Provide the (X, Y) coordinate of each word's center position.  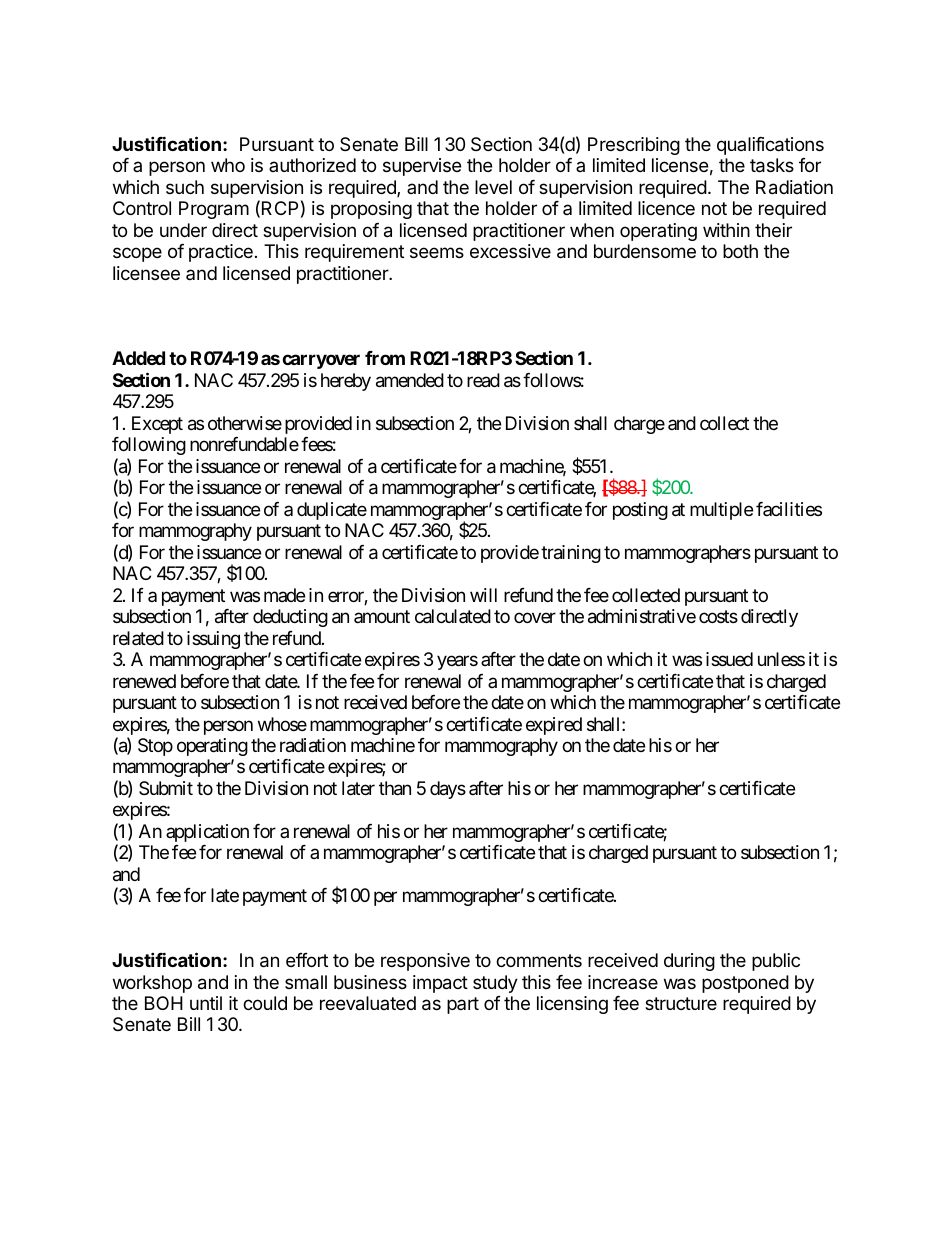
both (740, 251)
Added (138, 358)
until (206, 1003)
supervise (422, 167)
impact (440, 984)
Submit (166, 788)
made (284, 595)
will (483, 595)
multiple (721, 511)
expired (554, 726)
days (448, 790)
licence (666, 208)
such (185, 187)
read (483, 380)
